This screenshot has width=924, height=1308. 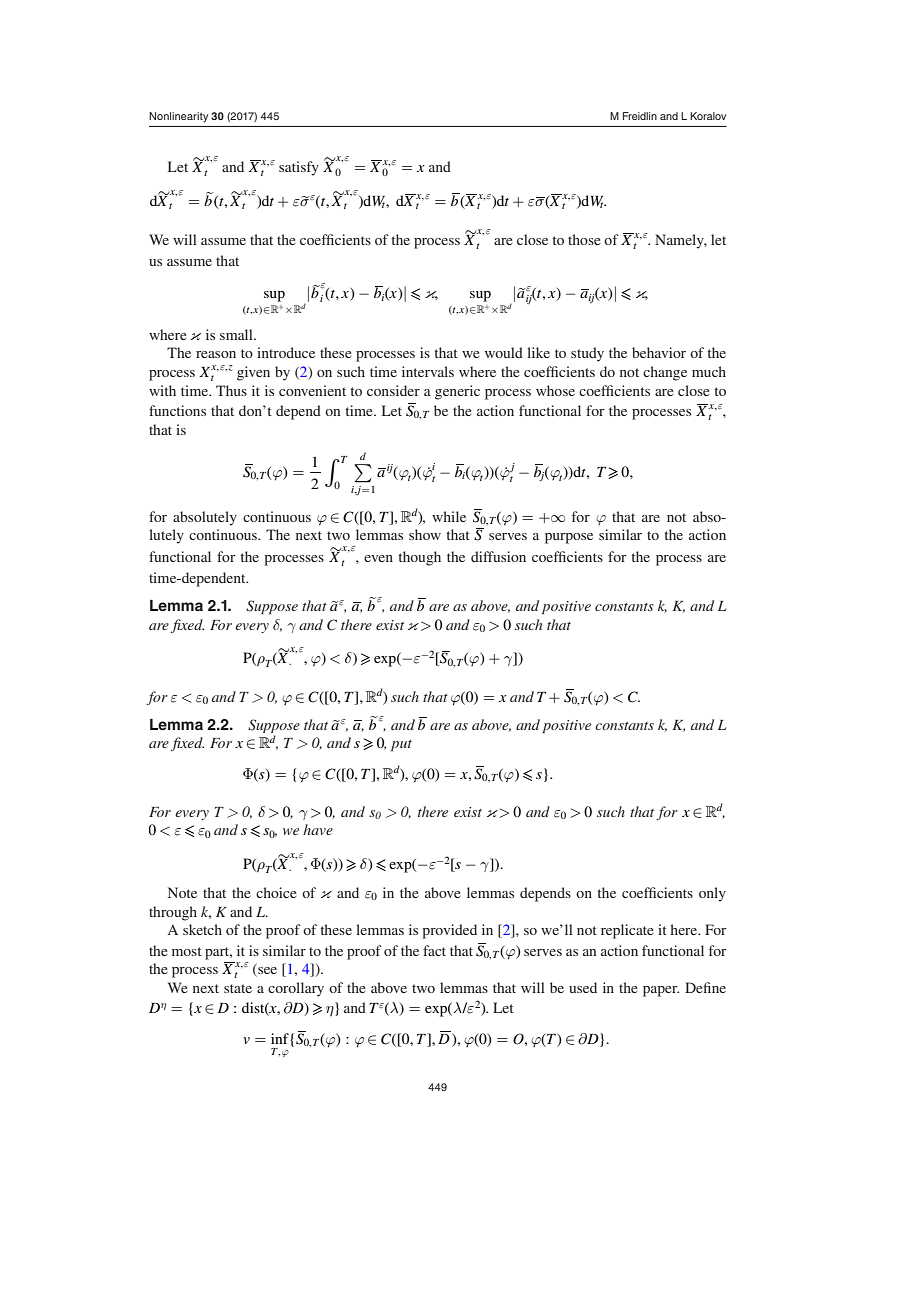 I want to click on state, so click(x=238, y=988).
